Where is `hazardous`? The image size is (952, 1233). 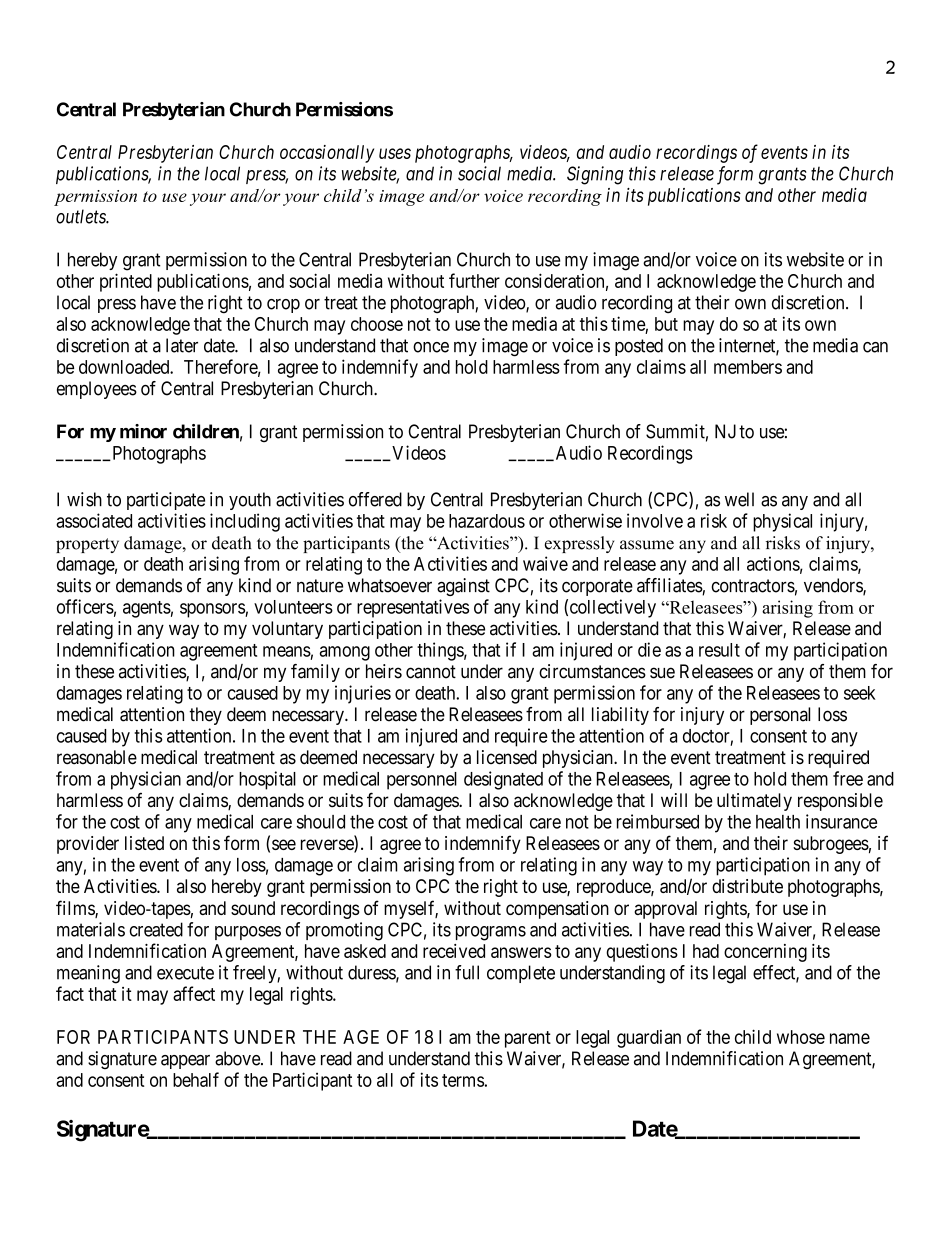 hazardous is located at coordinates (487, 521).
